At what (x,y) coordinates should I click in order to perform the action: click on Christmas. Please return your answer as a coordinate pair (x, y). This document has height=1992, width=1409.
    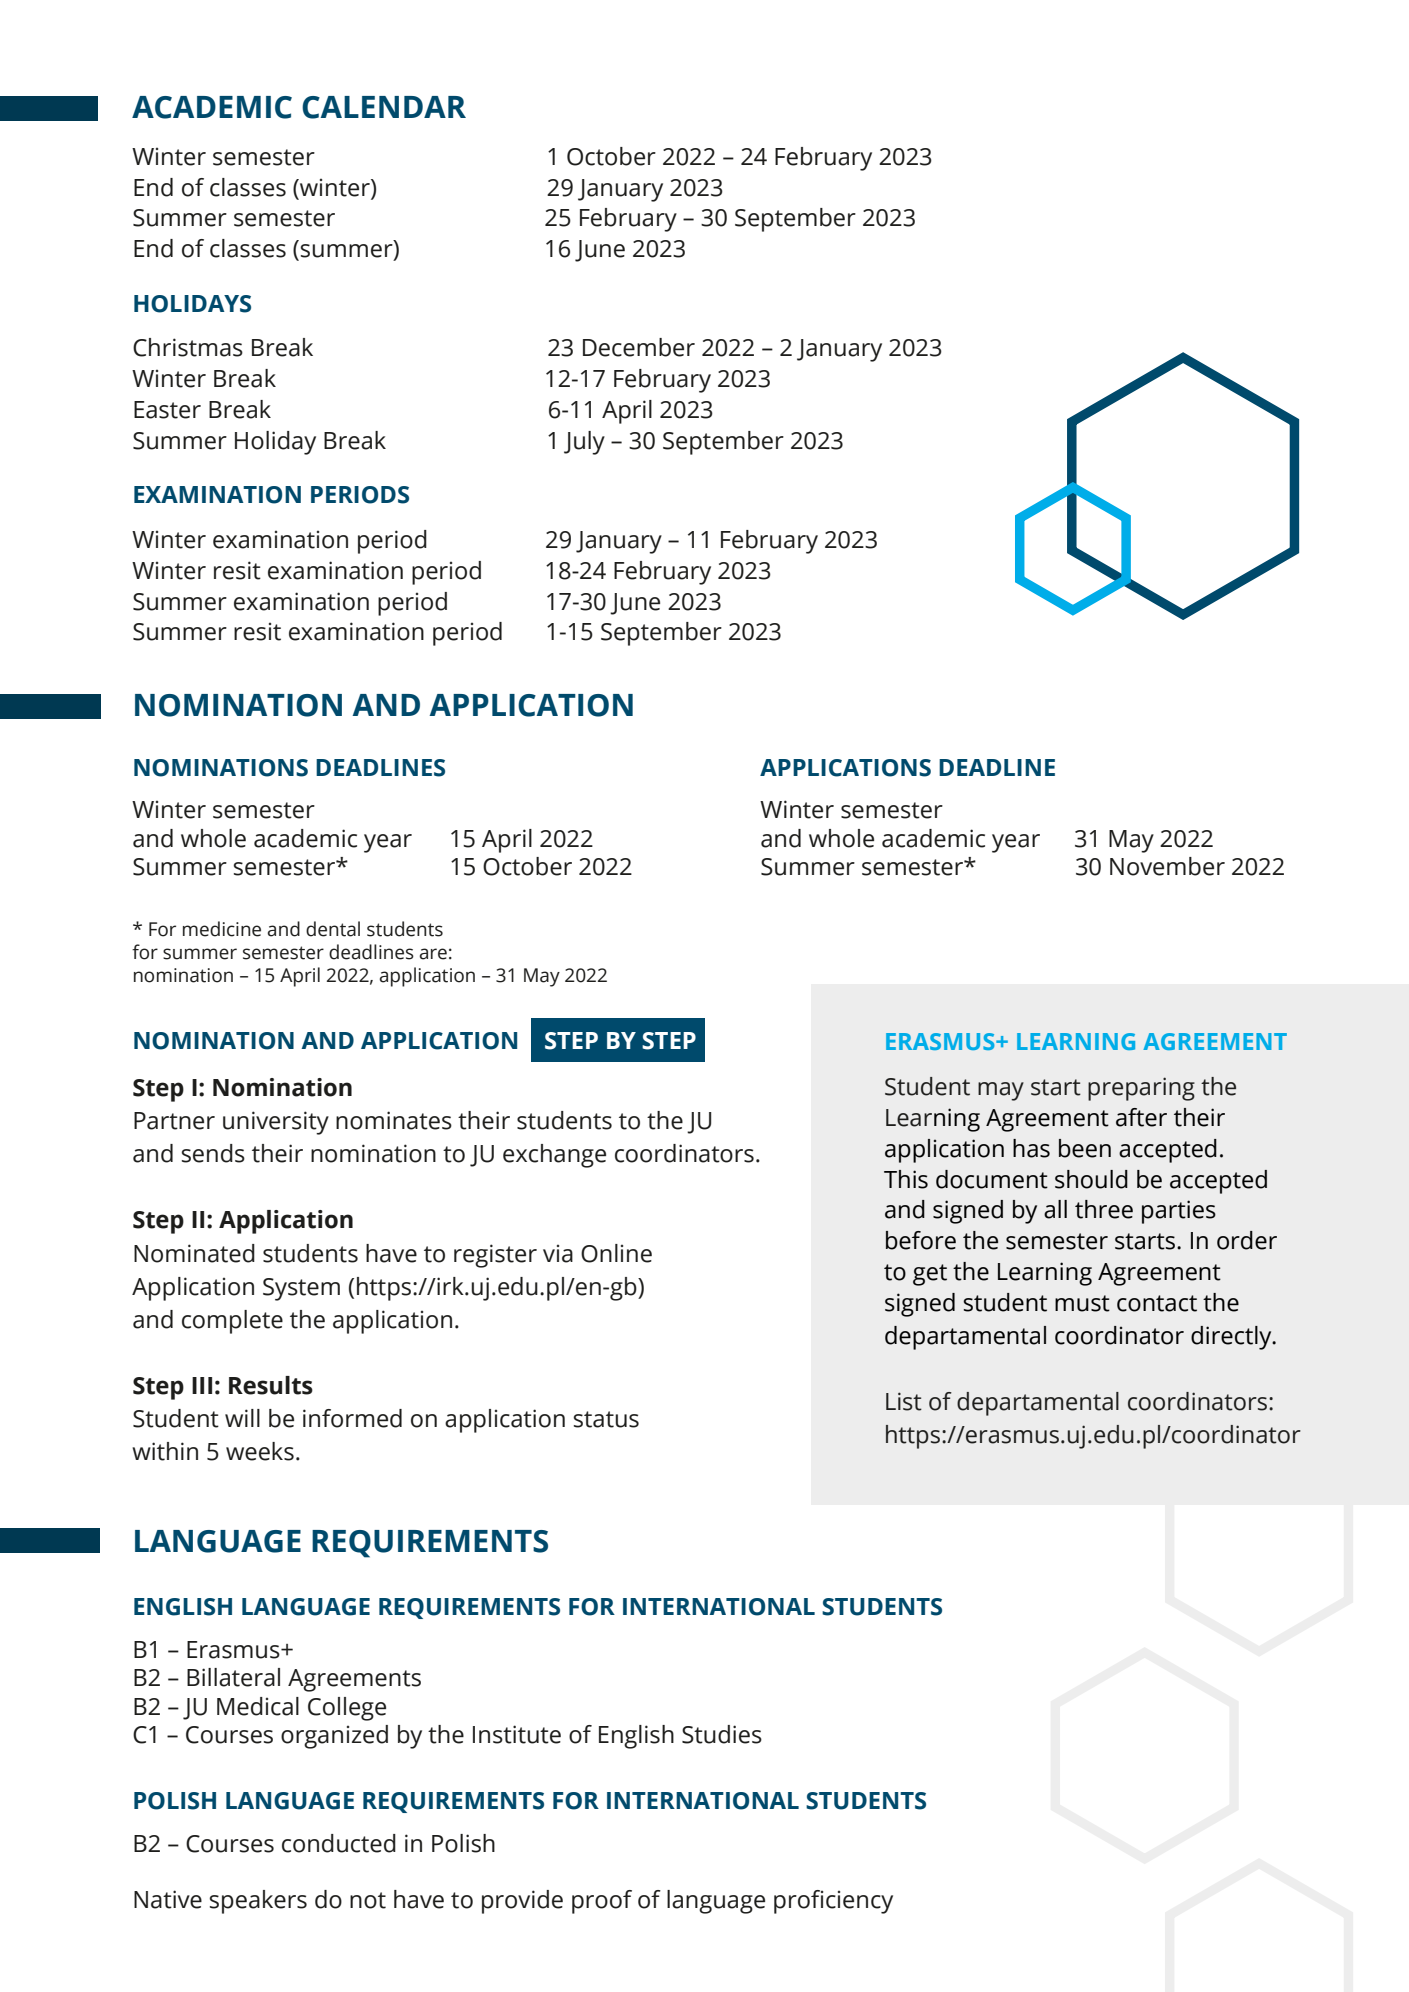
    Looking at the image, I should click on (188, 347).
